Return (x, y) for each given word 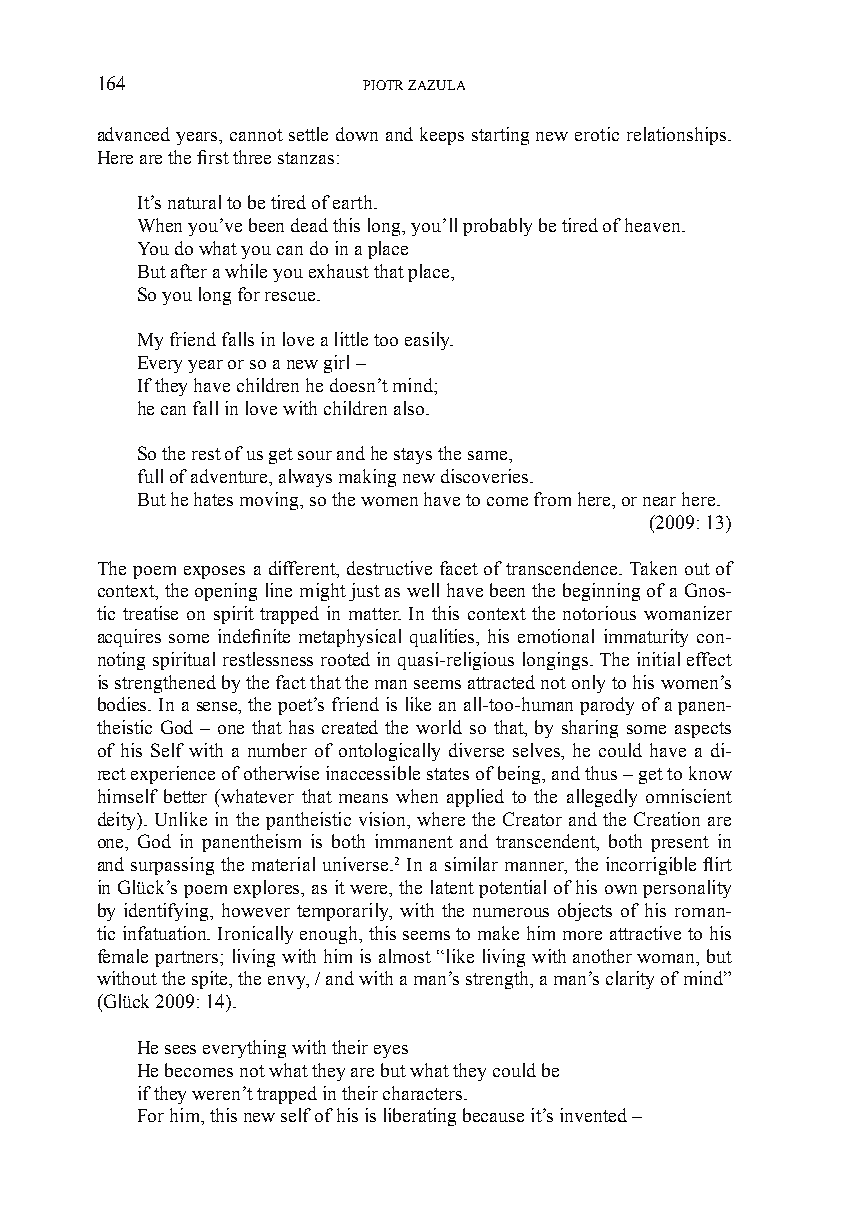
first (213, 157)
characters (424, 1093)
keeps (442, 136)
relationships (678, 136)
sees (180, 1049)
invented (593, 1115)
